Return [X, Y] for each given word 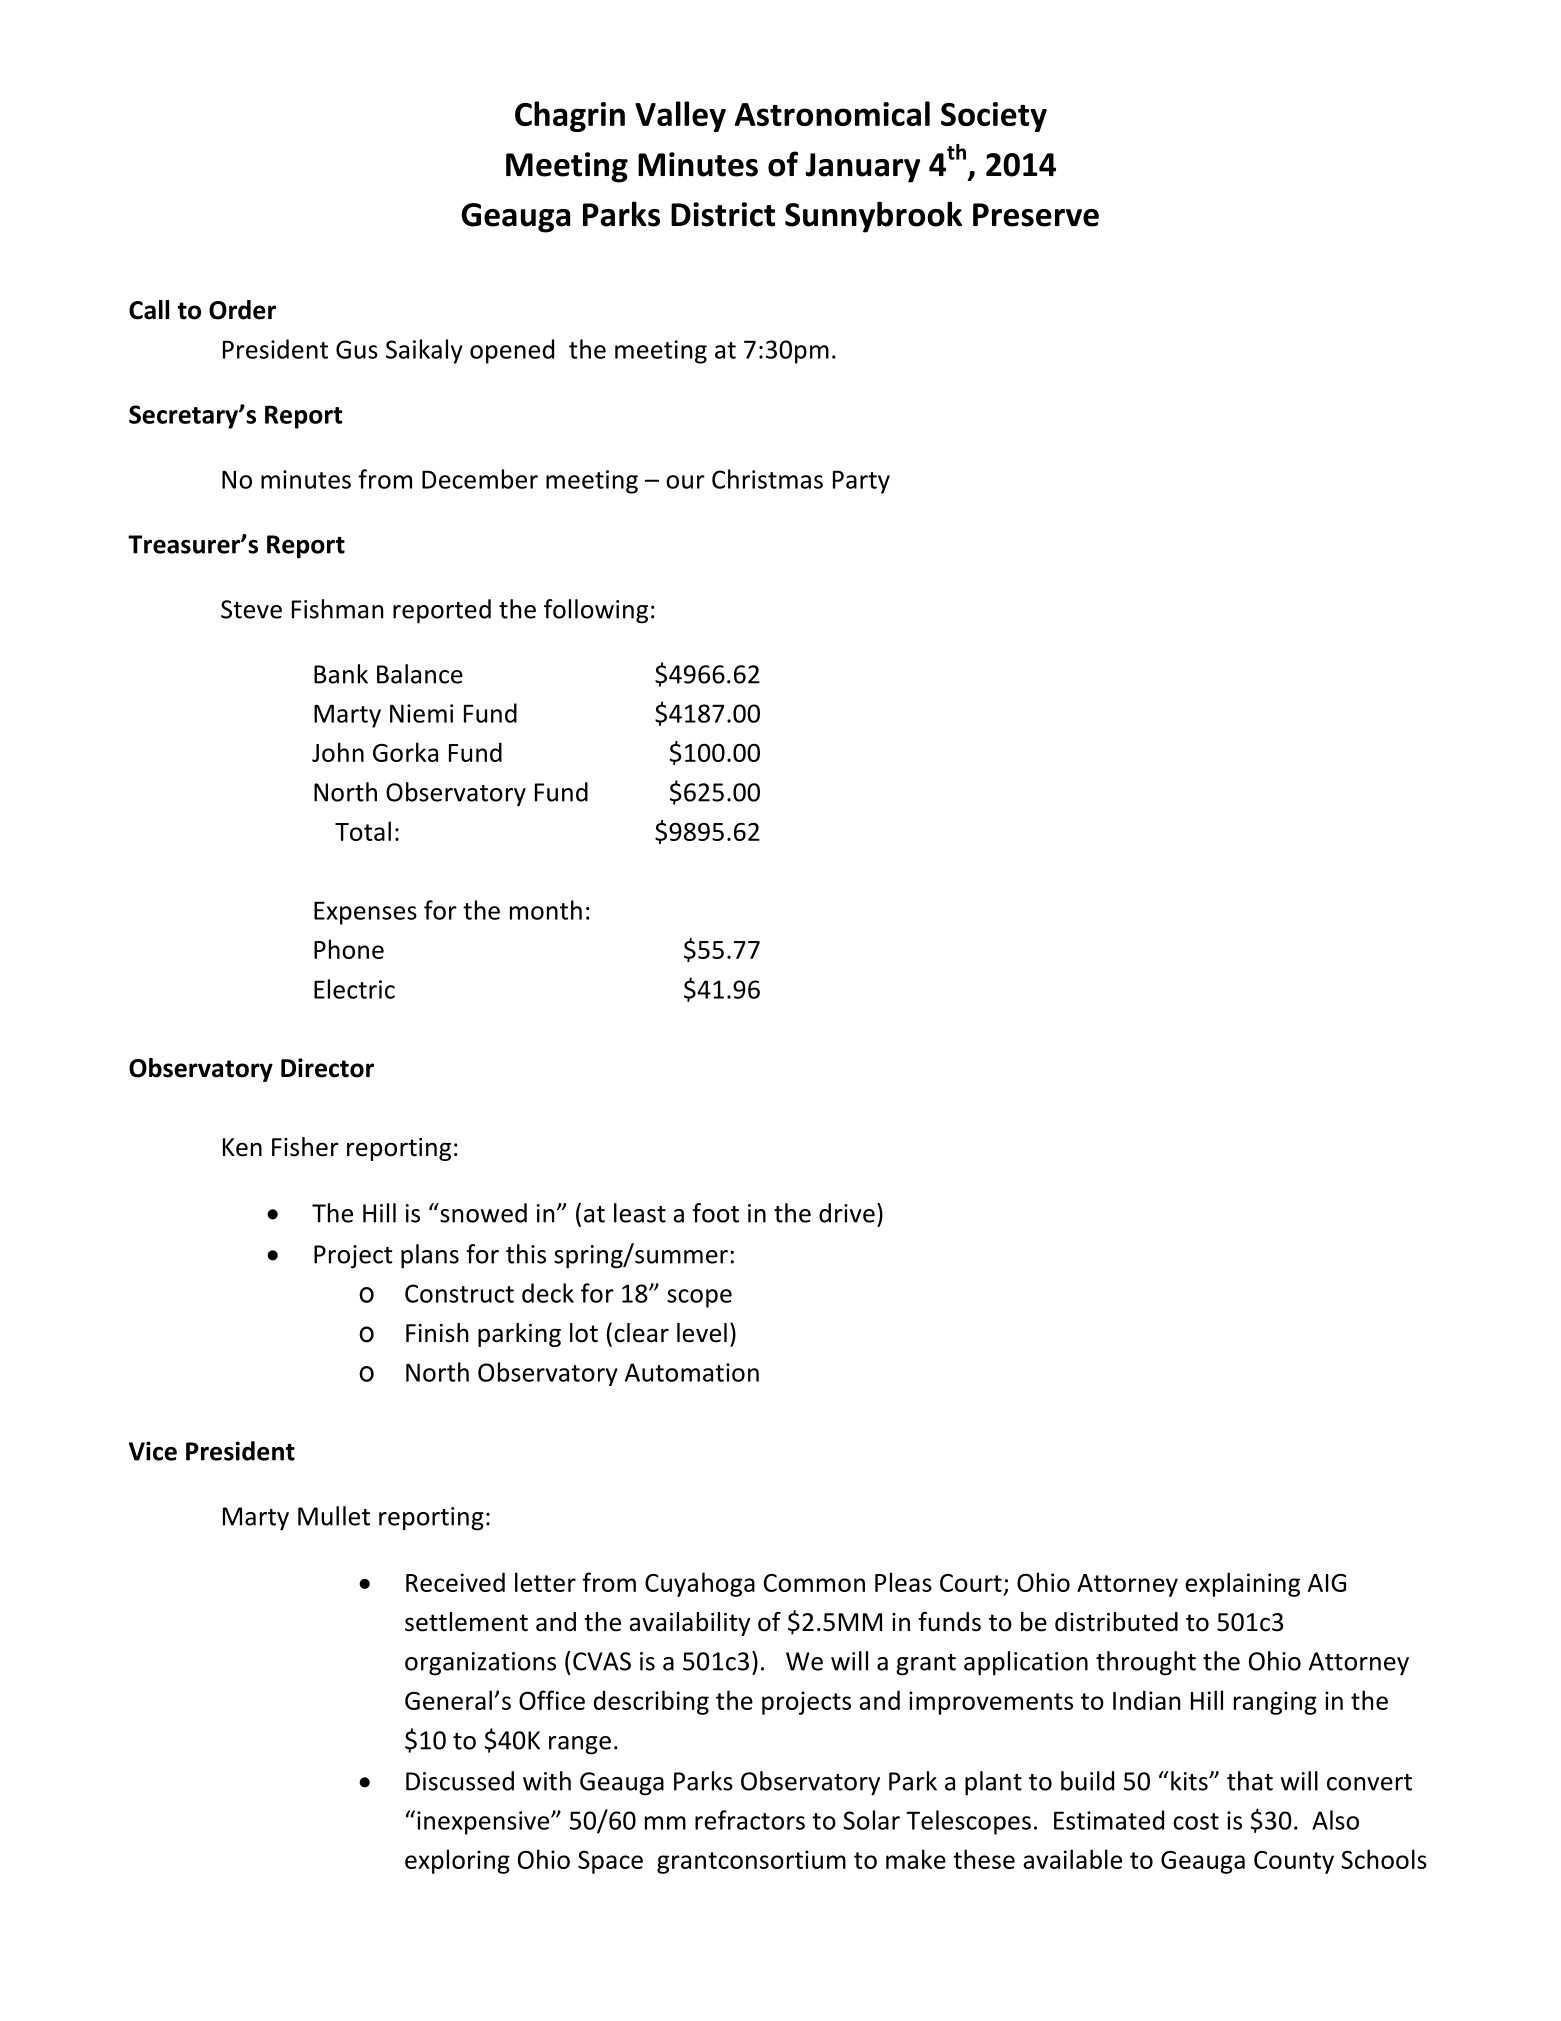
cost [1196, 1821]
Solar [871, 1820]
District [723, 214]
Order [242, 310]
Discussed [460, 1781]
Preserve [1036, 215]
